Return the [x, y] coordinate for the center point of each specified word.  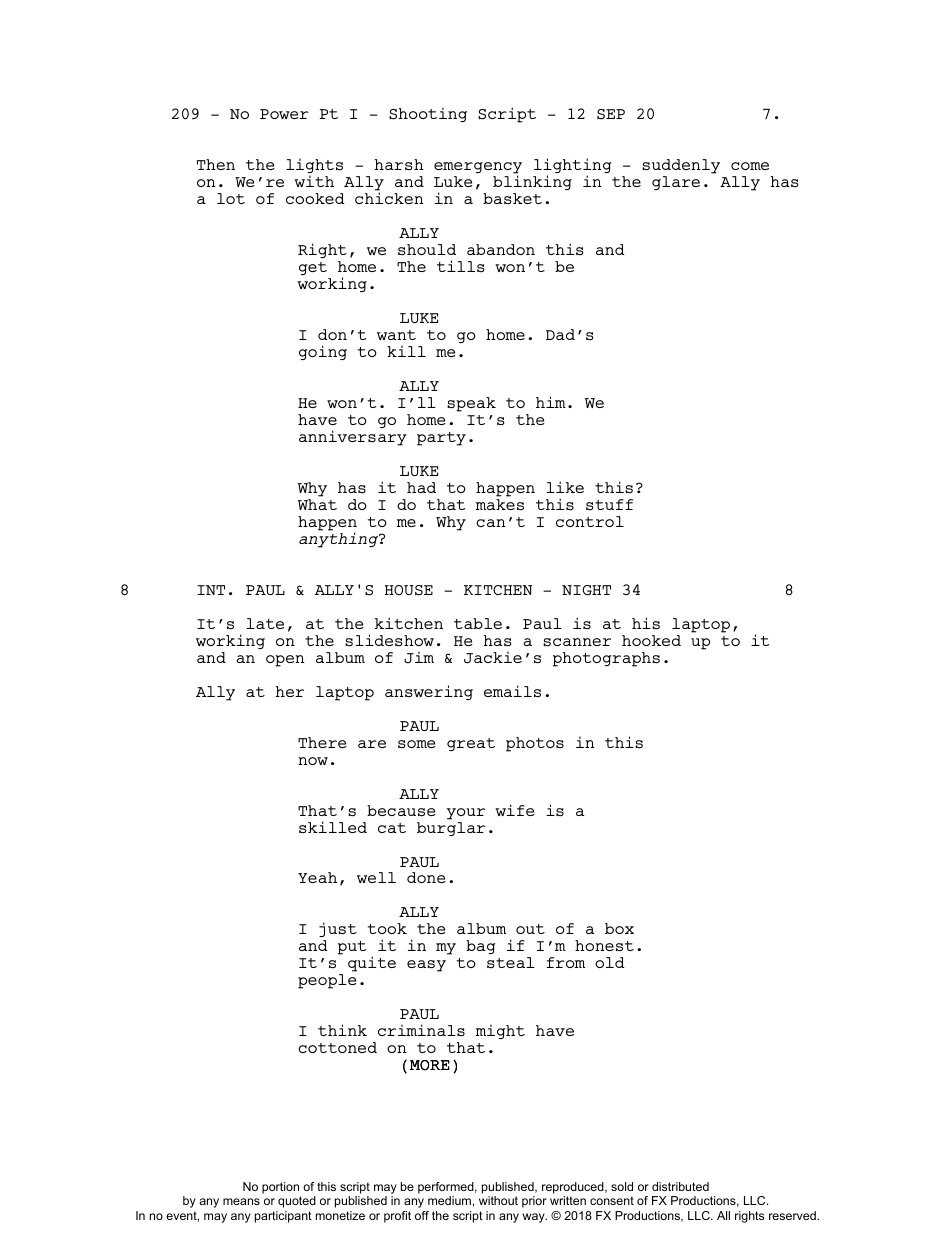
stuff [609, 504]
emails [512, 691]
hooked [651, 640]
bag [481, 947]
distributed [680, 1186]
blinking [532, 182]
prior [534, 1202]
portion [280, 1188]
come [750, 166]
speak [471, 404]
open [285, 661]
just [338, 931]
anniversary [353, 438]
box [619, 928]
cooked [315, 198]
